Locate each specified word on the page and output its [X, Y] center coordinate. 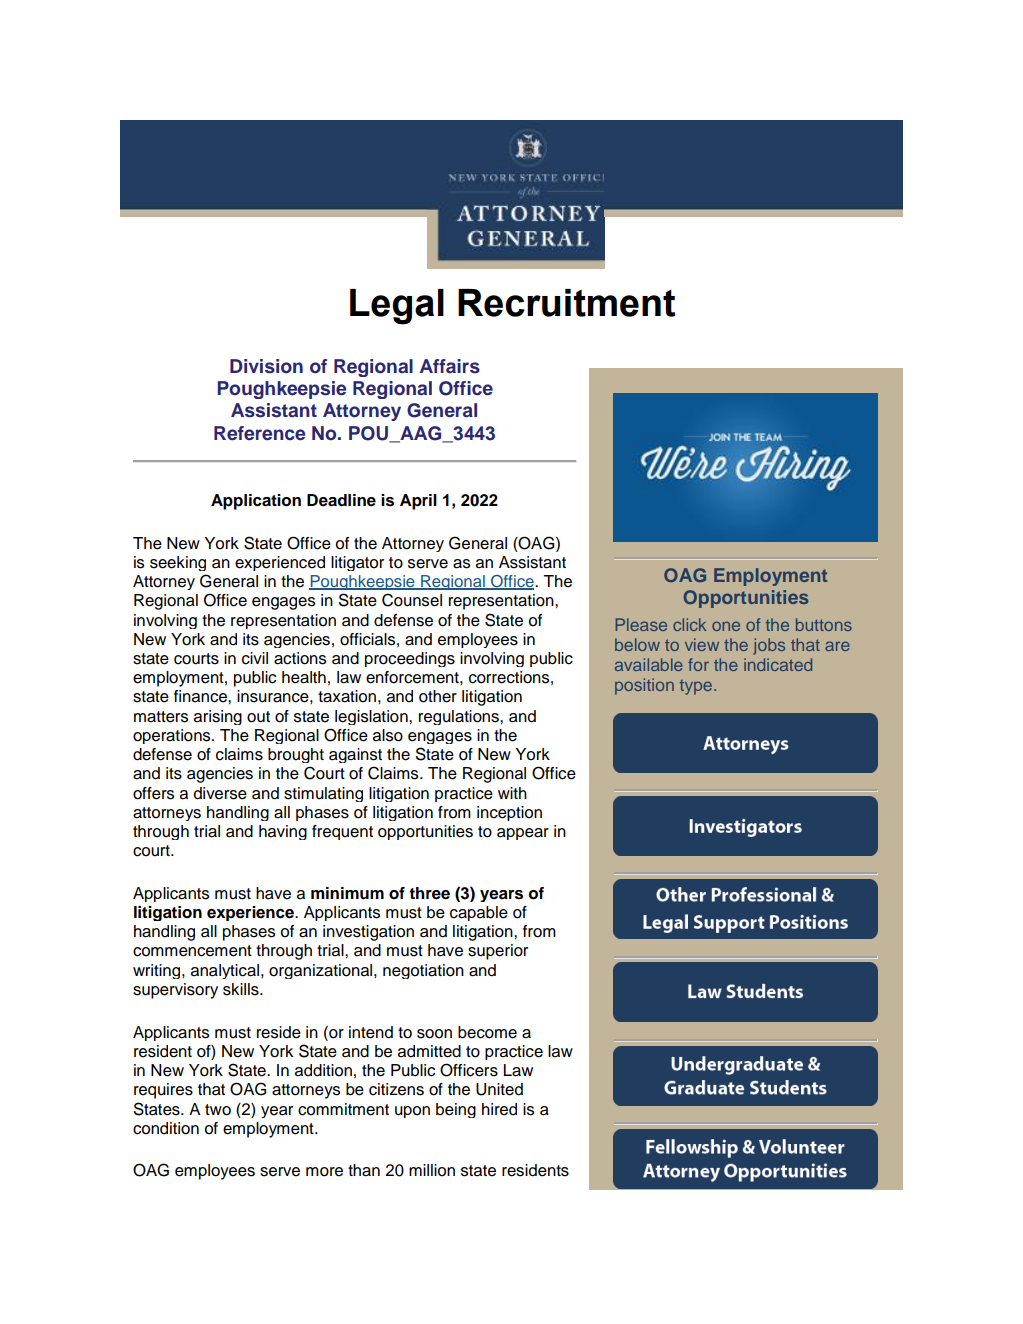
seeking [178, 563]
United [499, 1089]
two [218, 1110]
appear [523, 834]
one [726, 626]
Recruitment [566, 303]
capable [479, 913]
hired [499, 1109]
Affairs [450, 366]
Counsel [412, 600]
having [283, 832]
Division [266, 366]
